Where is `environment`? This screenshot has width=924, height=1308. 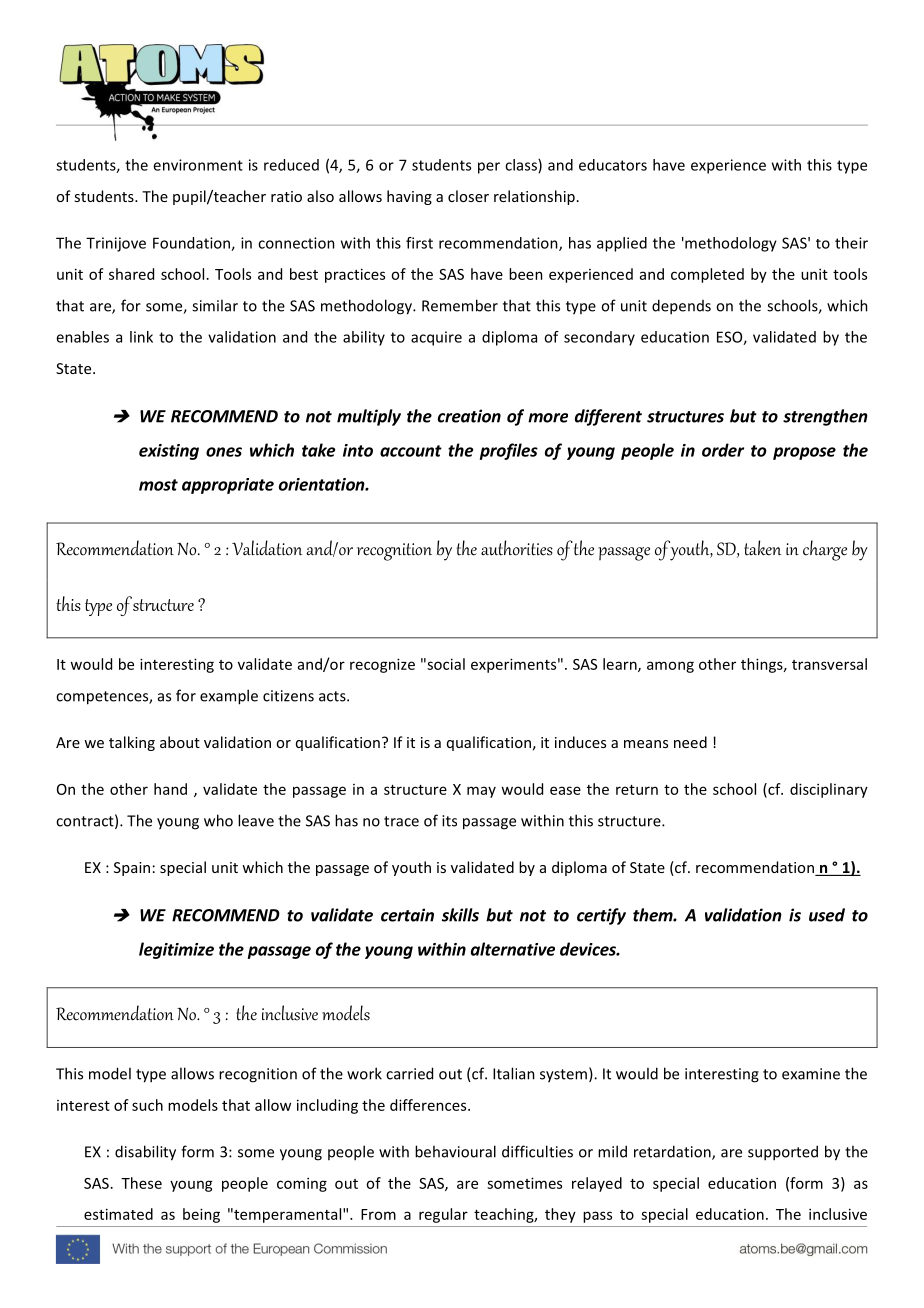 environment is located at coordinates (198, 165).
